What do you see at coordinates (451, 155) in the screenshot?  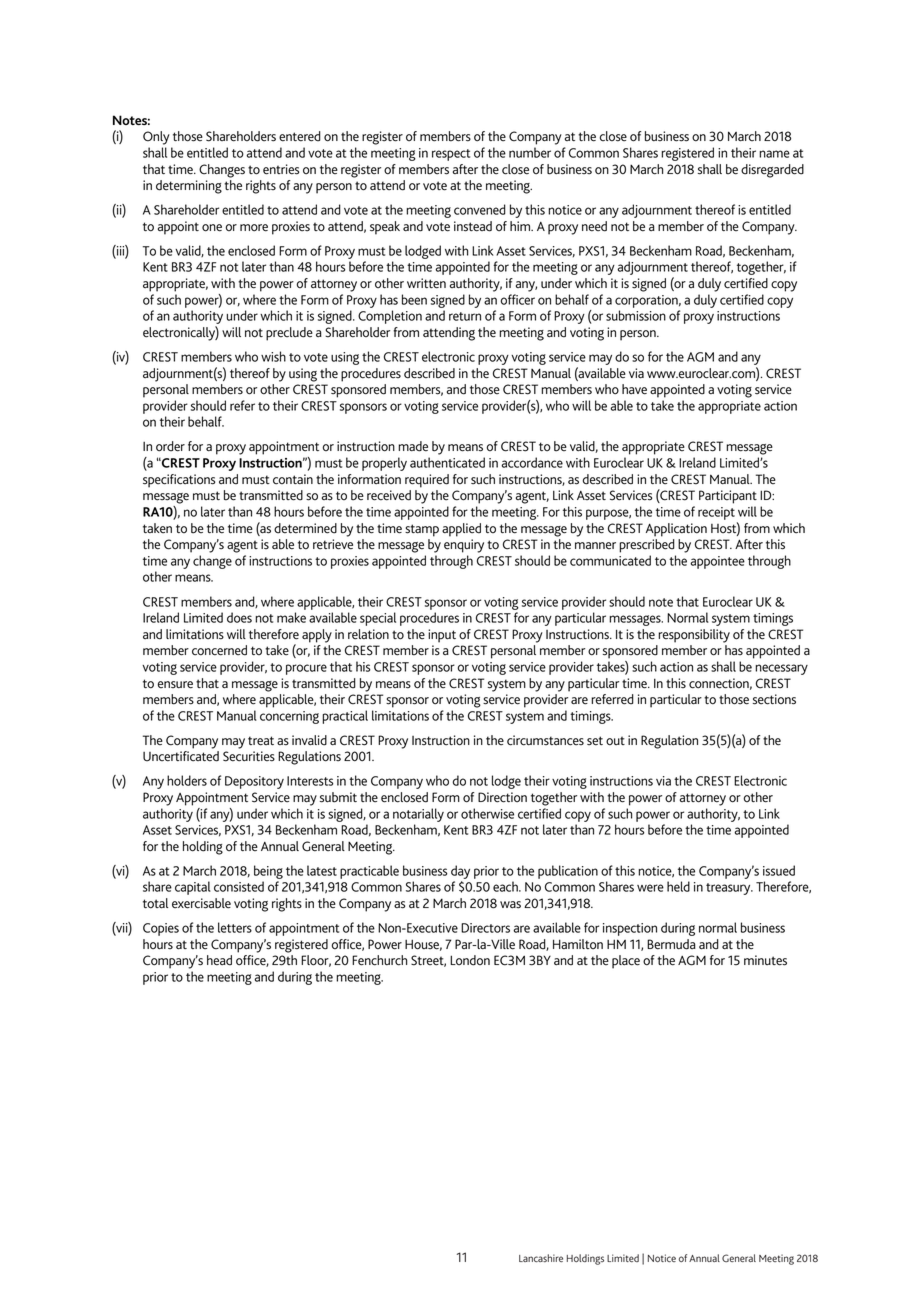 I see `respect` at bounding box center [451, 155].
